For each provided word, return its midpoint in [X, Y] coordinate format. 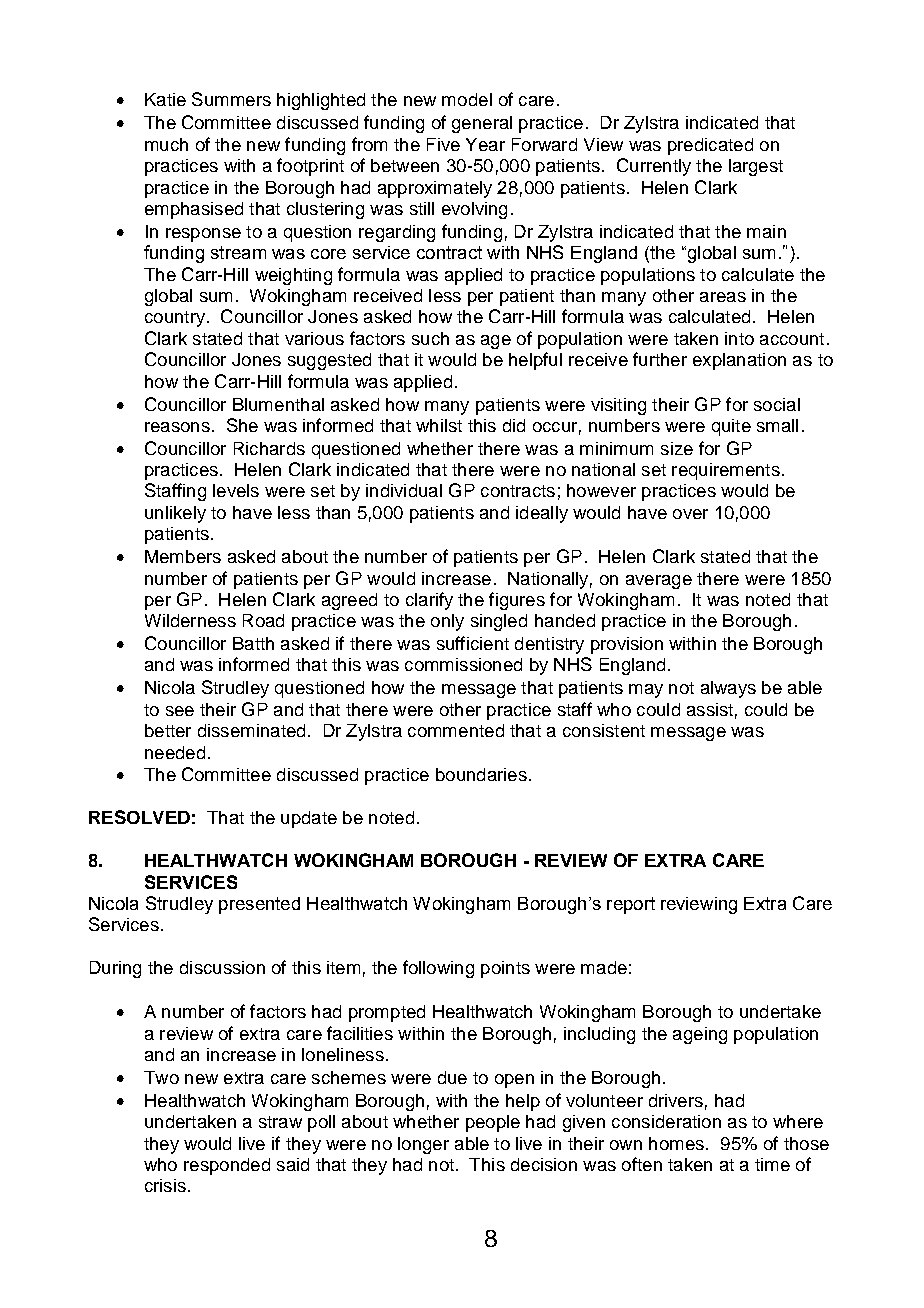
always [728, 689]
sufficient [473, 643]
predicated [710, 146]
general [482, 124]
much [166, 144]
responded [227, 1166]
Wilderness [190, 620]
